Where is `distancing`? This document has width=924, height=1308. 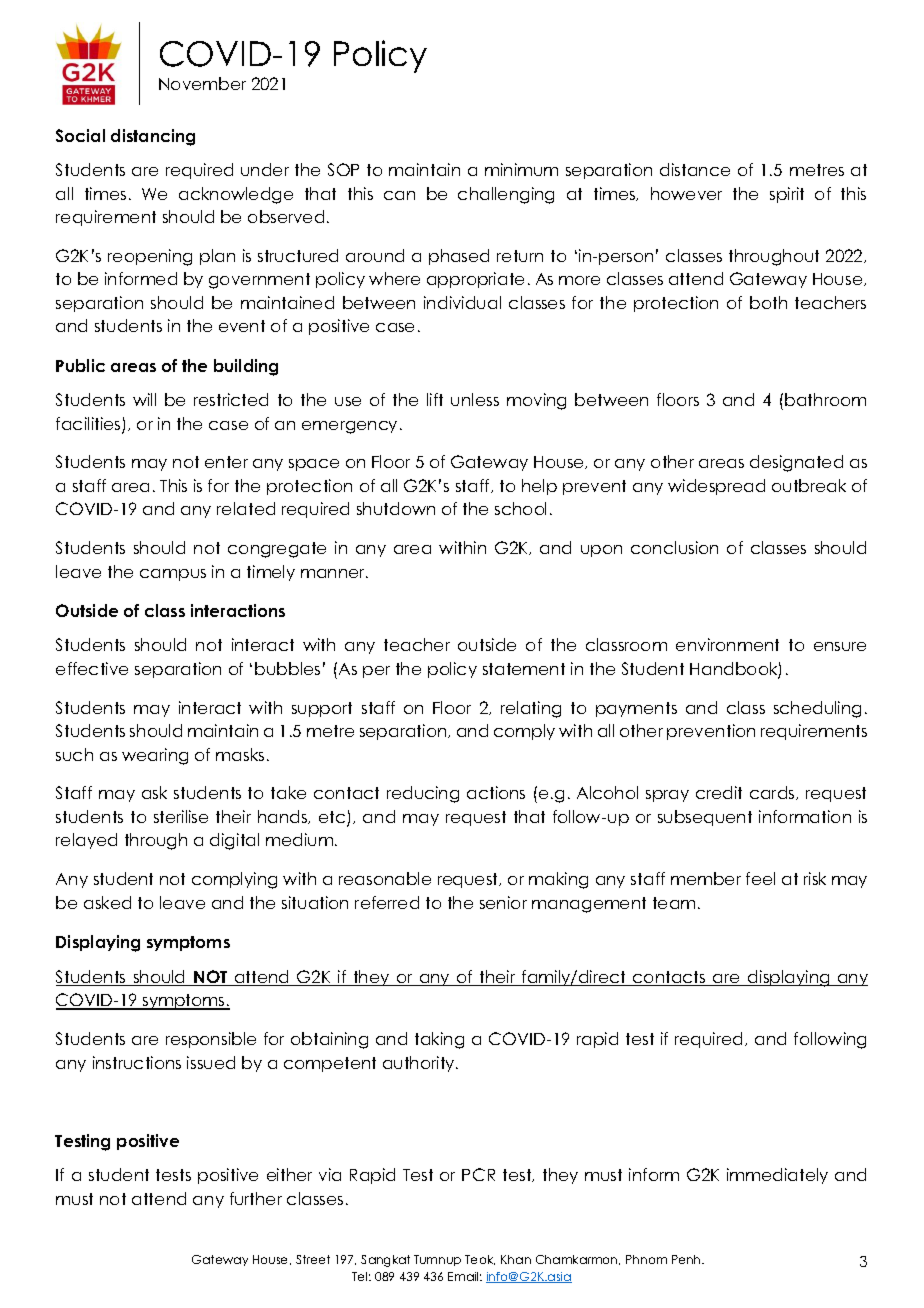 distancing is located at coordinates (153, 137).
